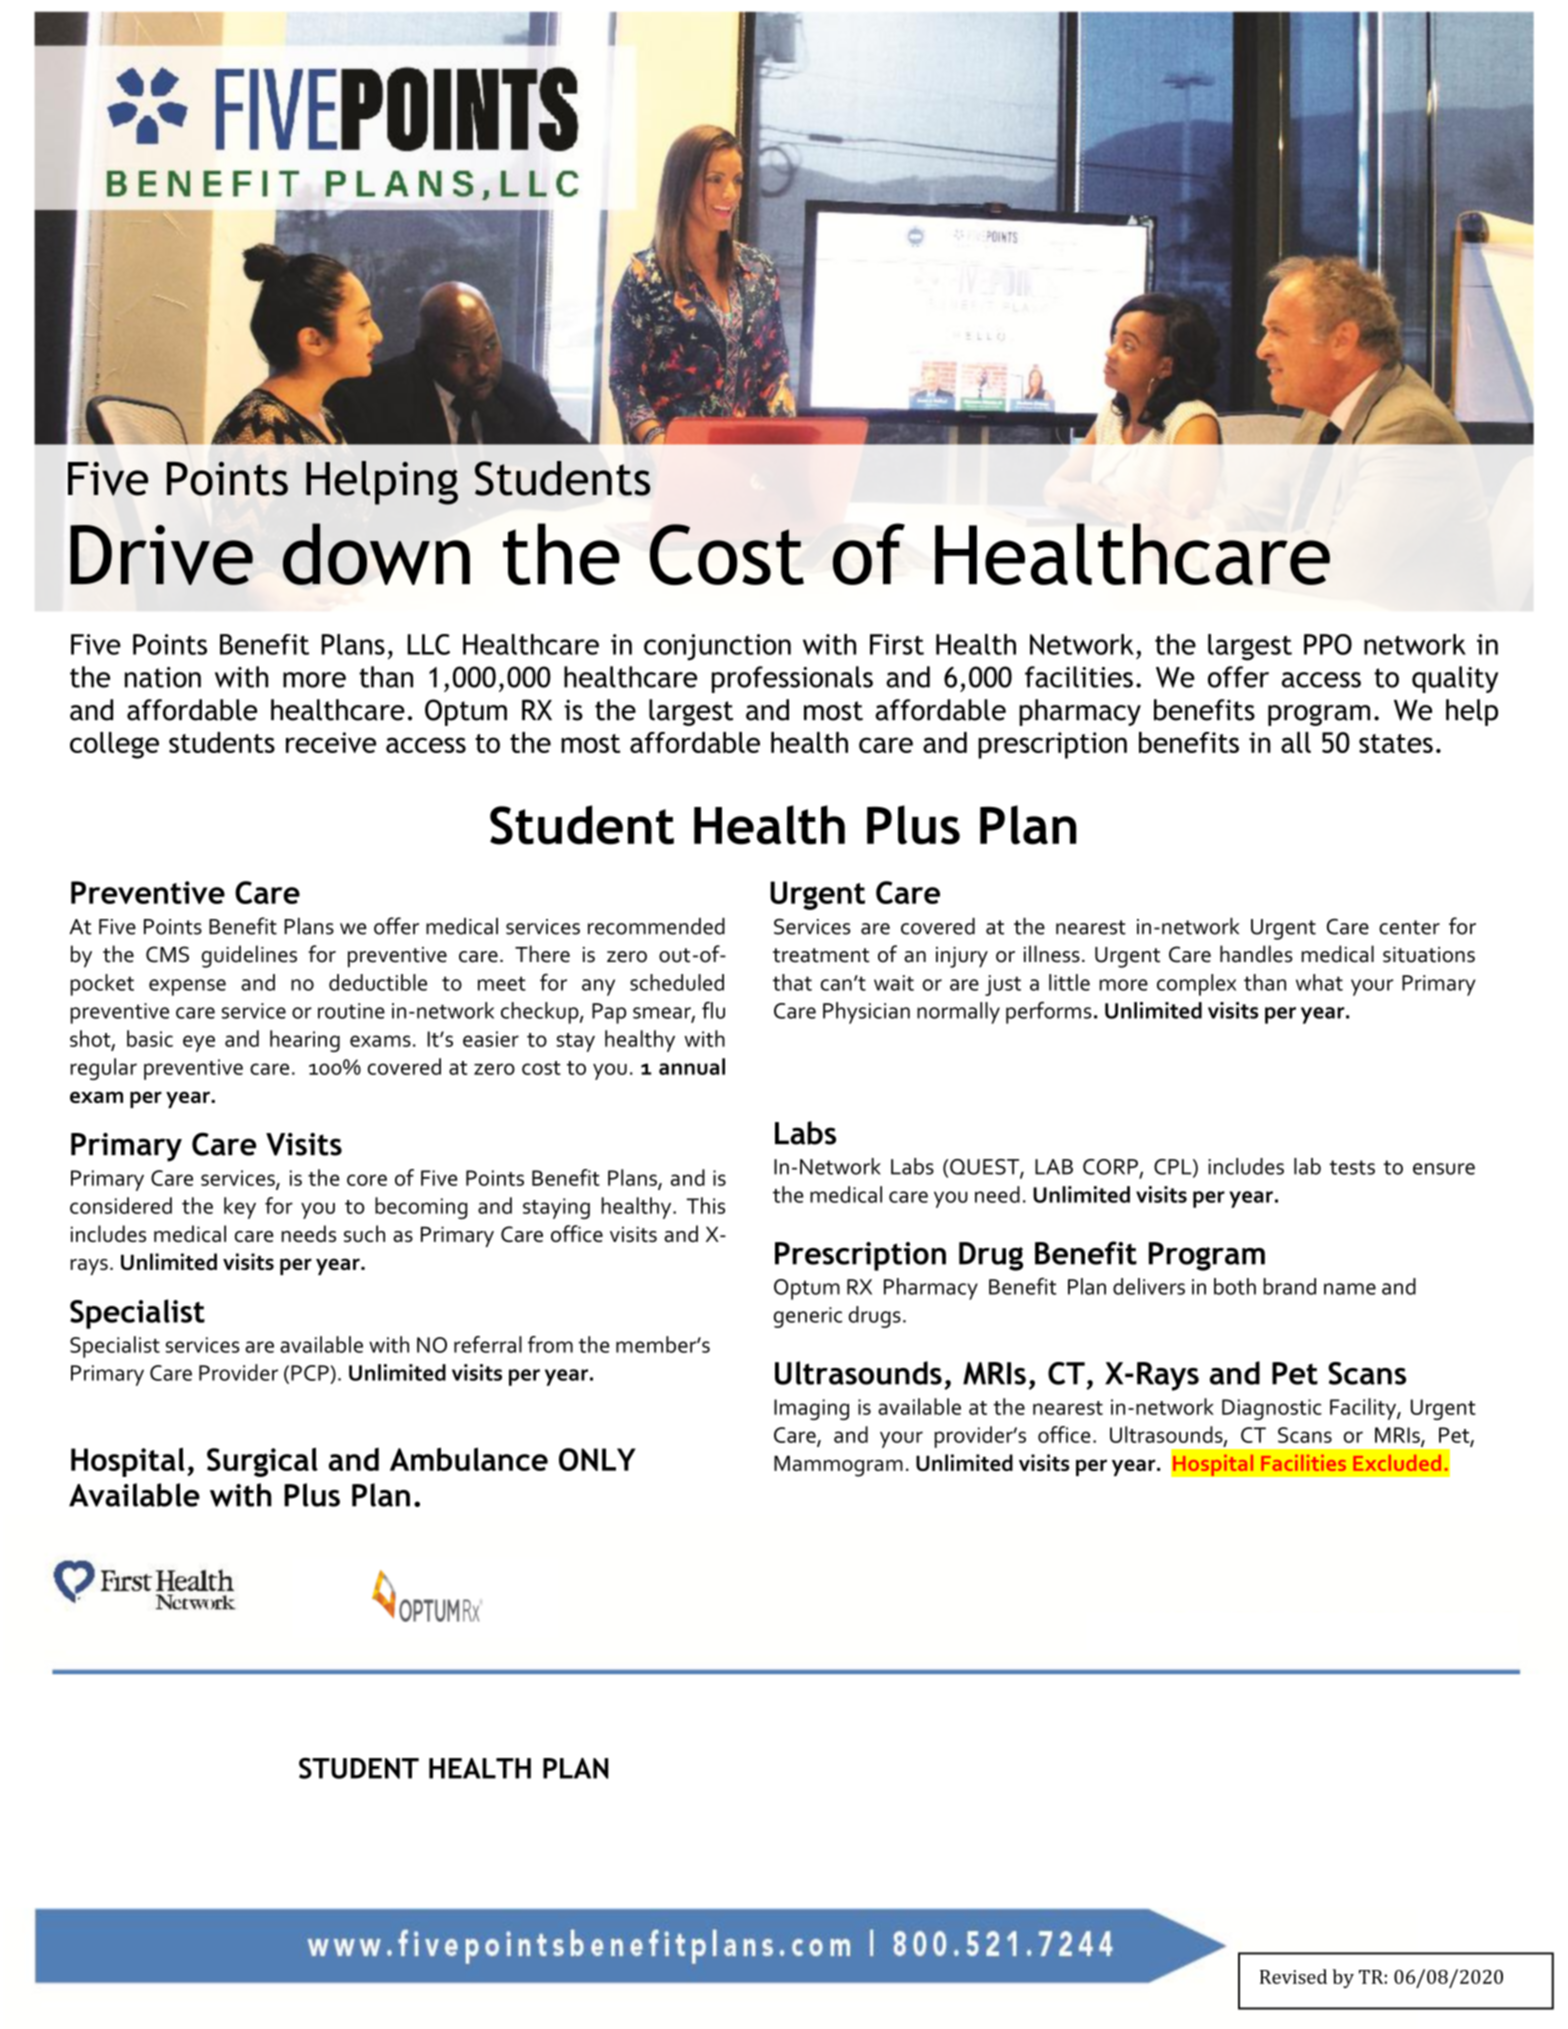  Describe the element at coordinates (838, 1466) in the image. I see `Mammogram` at that location.
